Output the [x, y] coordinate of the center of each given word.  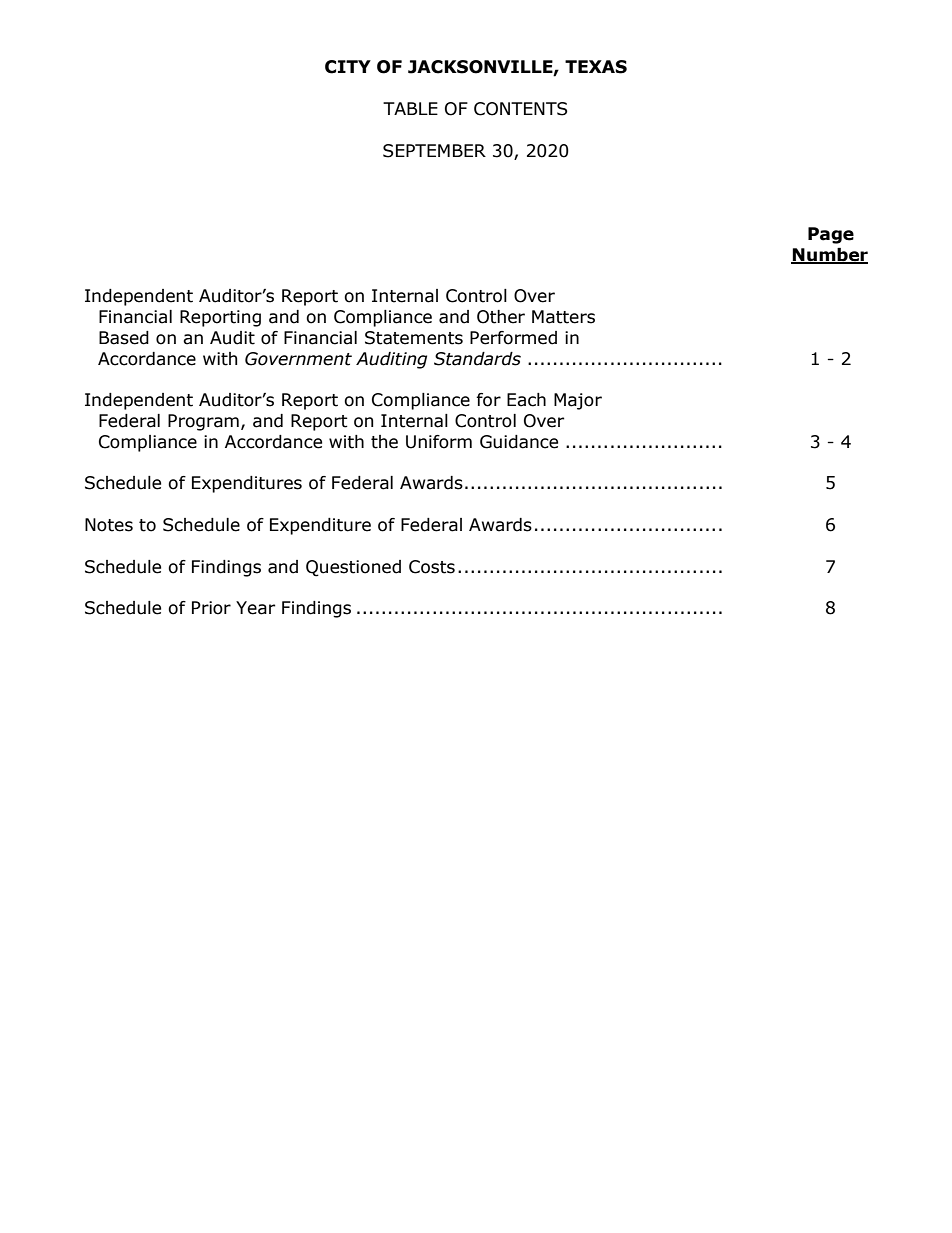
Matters [563, 317]
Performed [513, 338]
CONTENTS [520, 109]
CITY [348, 67]
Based [124, 338]
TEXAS [596, 67]
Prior [211, 608]
